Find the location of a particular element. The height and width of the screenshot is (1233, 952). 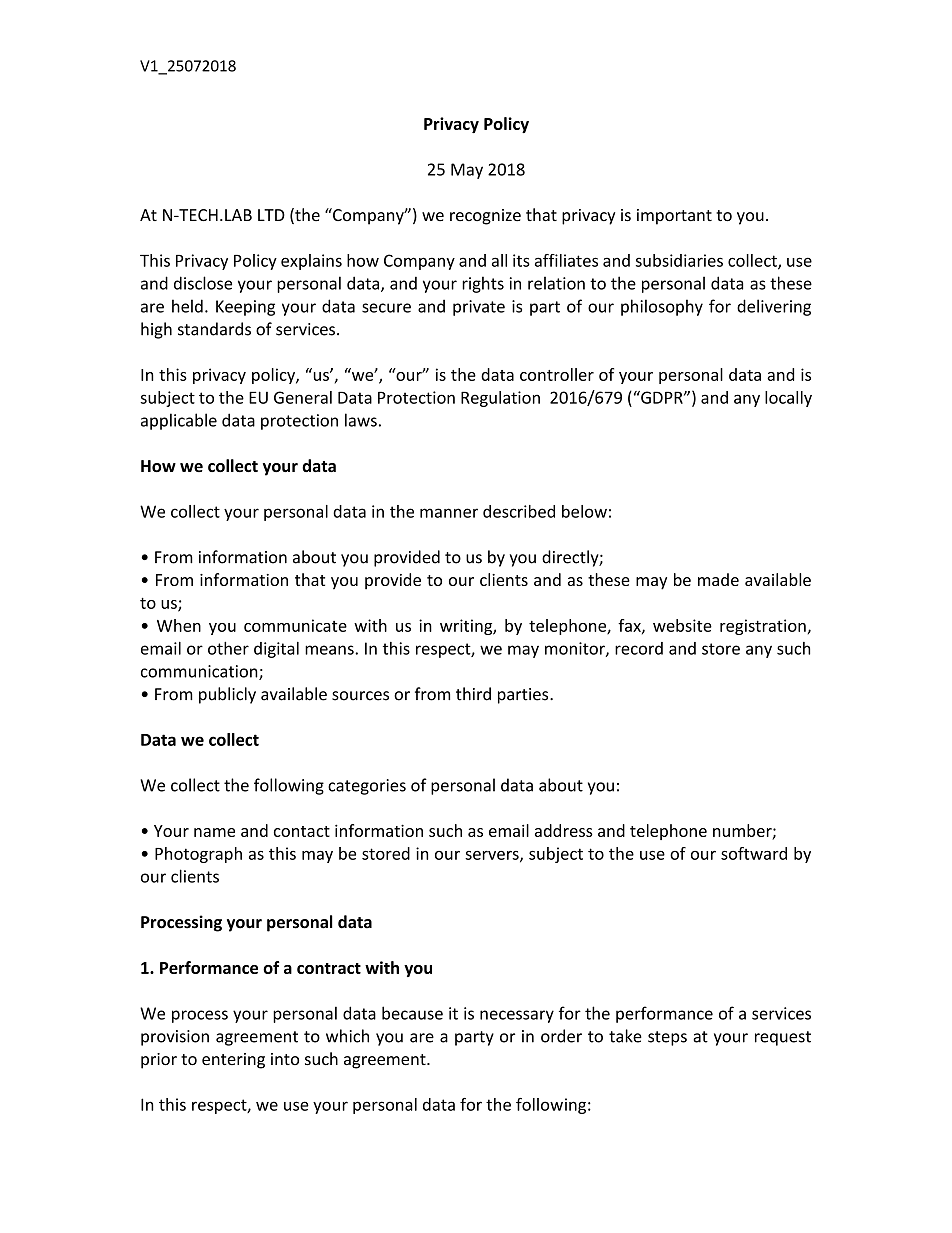

other is located at coordinates (228, 648).
